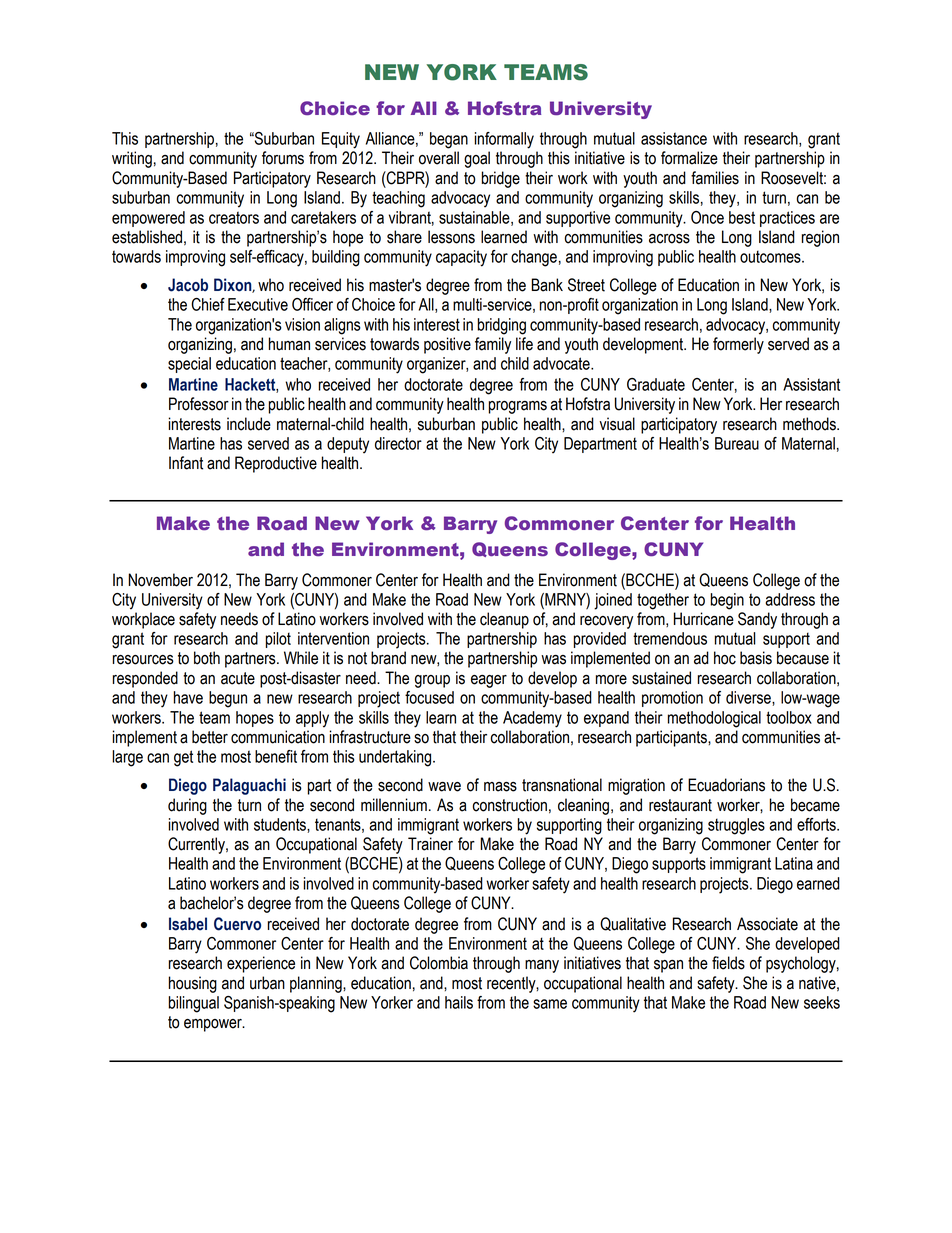 The height and width of the page is (1233, 952). I want to click on fields, so click(728, 963).
